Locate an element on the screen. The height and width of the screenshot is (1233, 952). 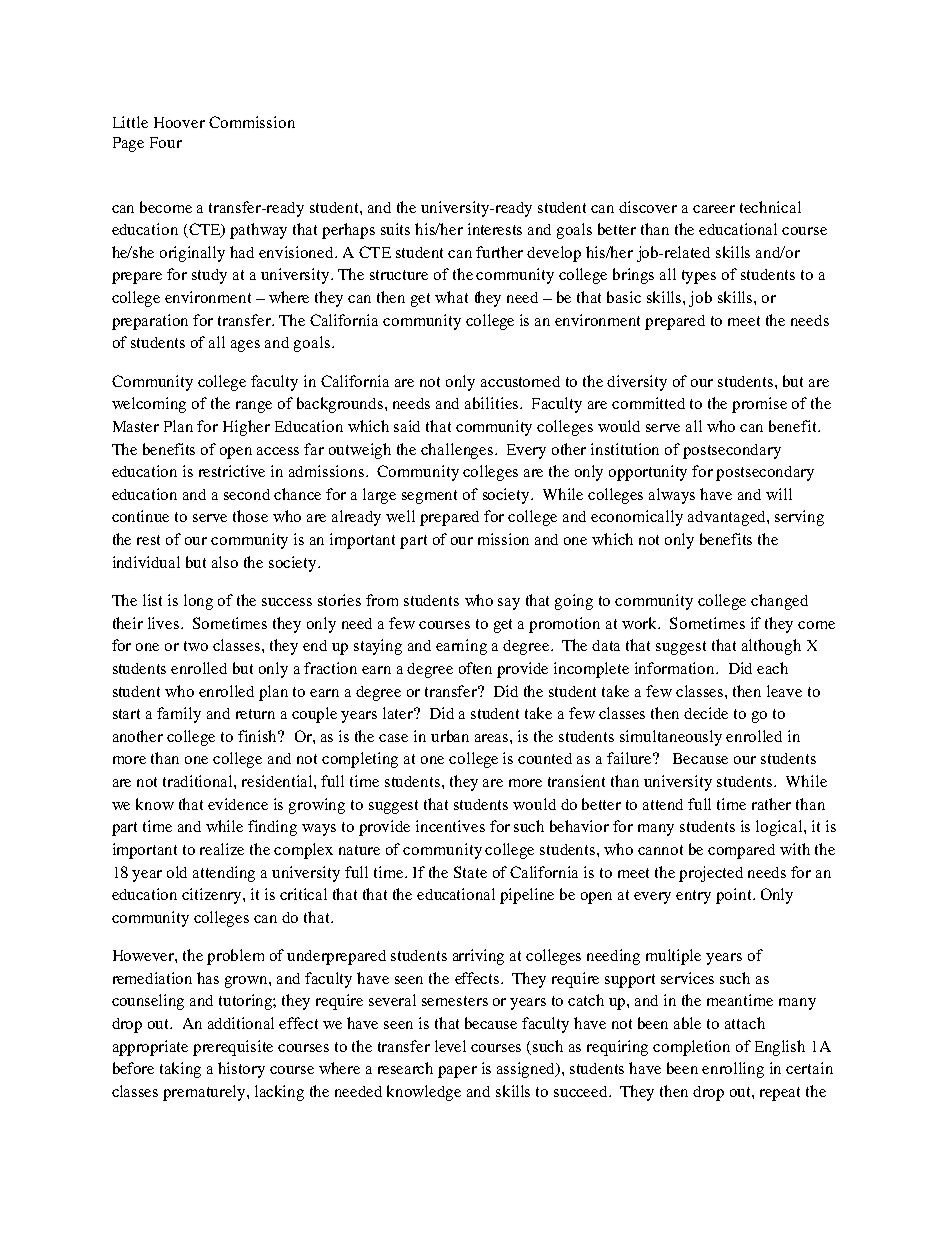
simultaneously is located at coordinates (671, 738).
